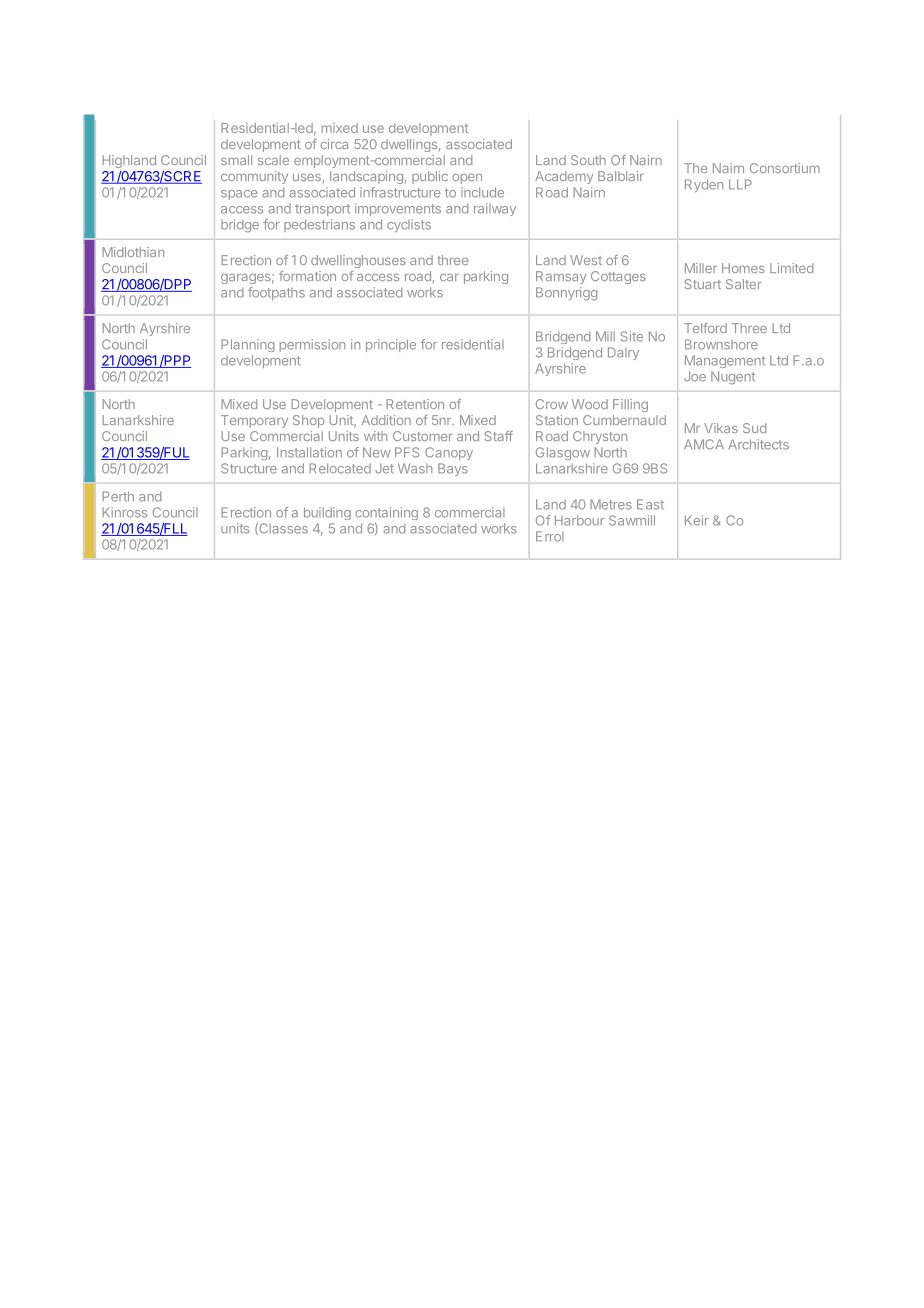 Image resolution: width=924 pixels, height=1308 pixels. What do you see at coordinates (391, 345) in the image?
I see `principle` at bounding box center [391, 345].
